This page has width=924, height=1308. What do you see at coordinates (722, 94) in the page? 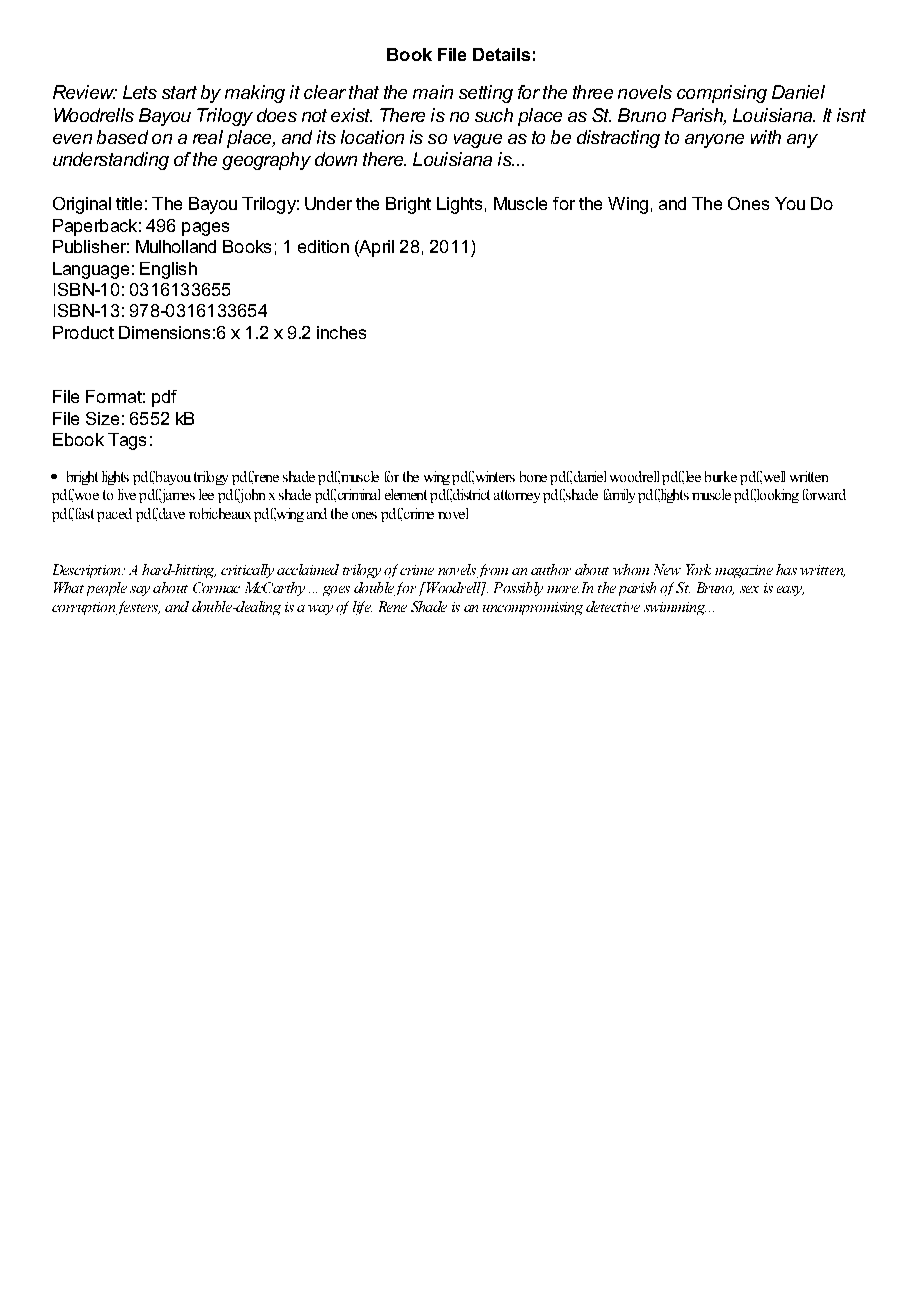
I see `comprising` at bounding box center [722, 94].
